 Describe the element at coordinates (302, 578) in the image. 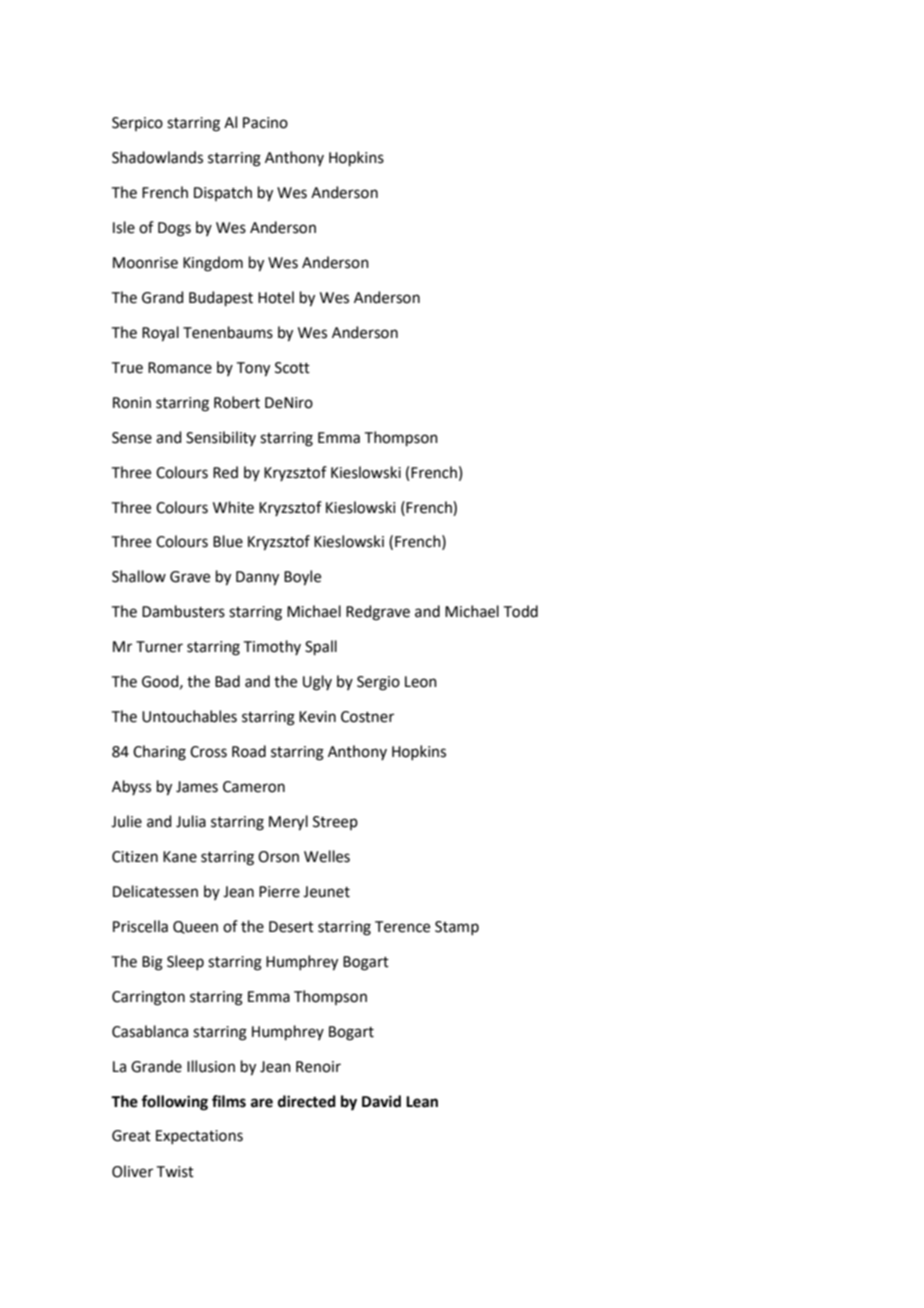

I see `Boyle` at that location.
